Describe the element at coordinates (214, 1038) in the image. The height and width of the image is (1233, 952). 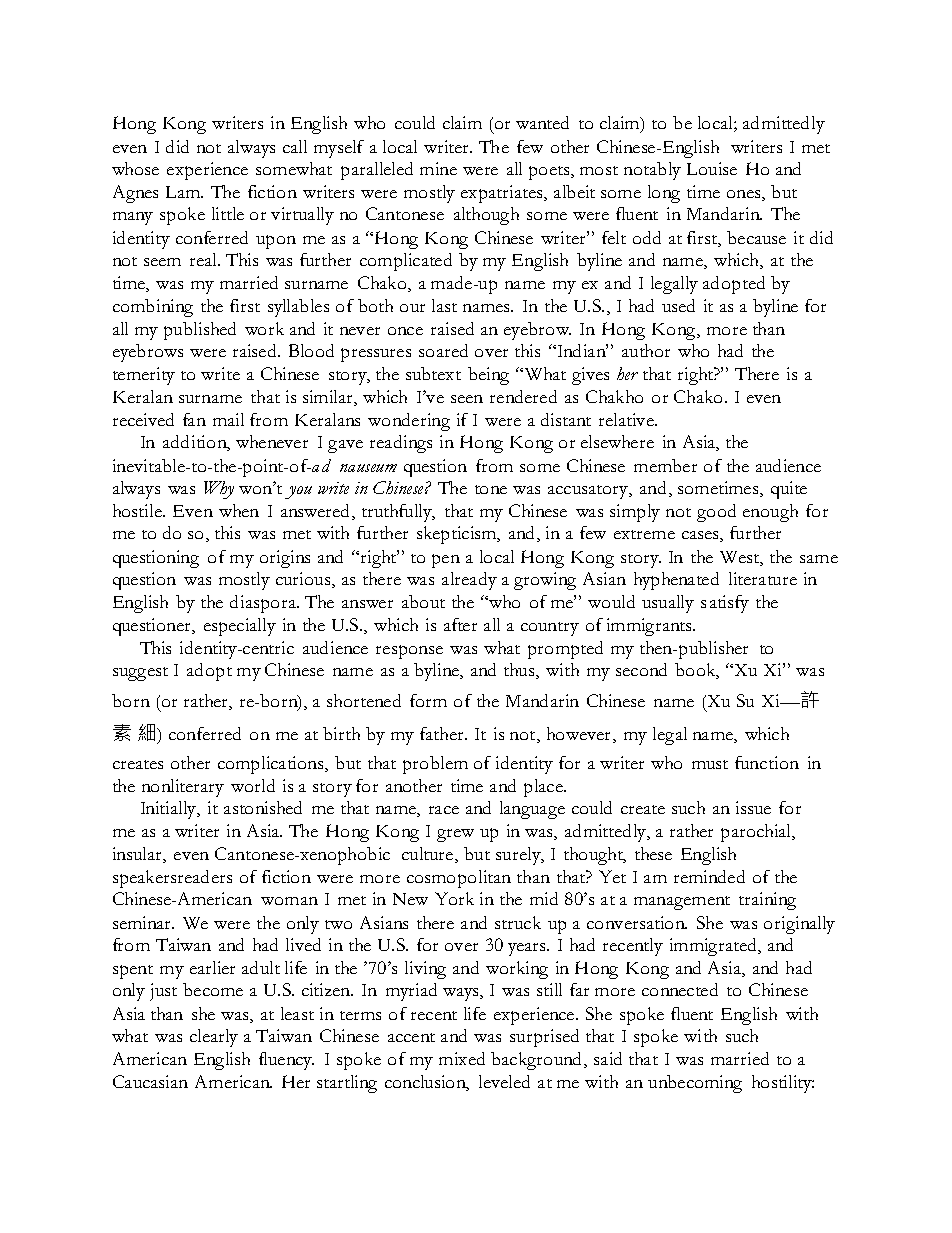
I see `clearly` at that location.
